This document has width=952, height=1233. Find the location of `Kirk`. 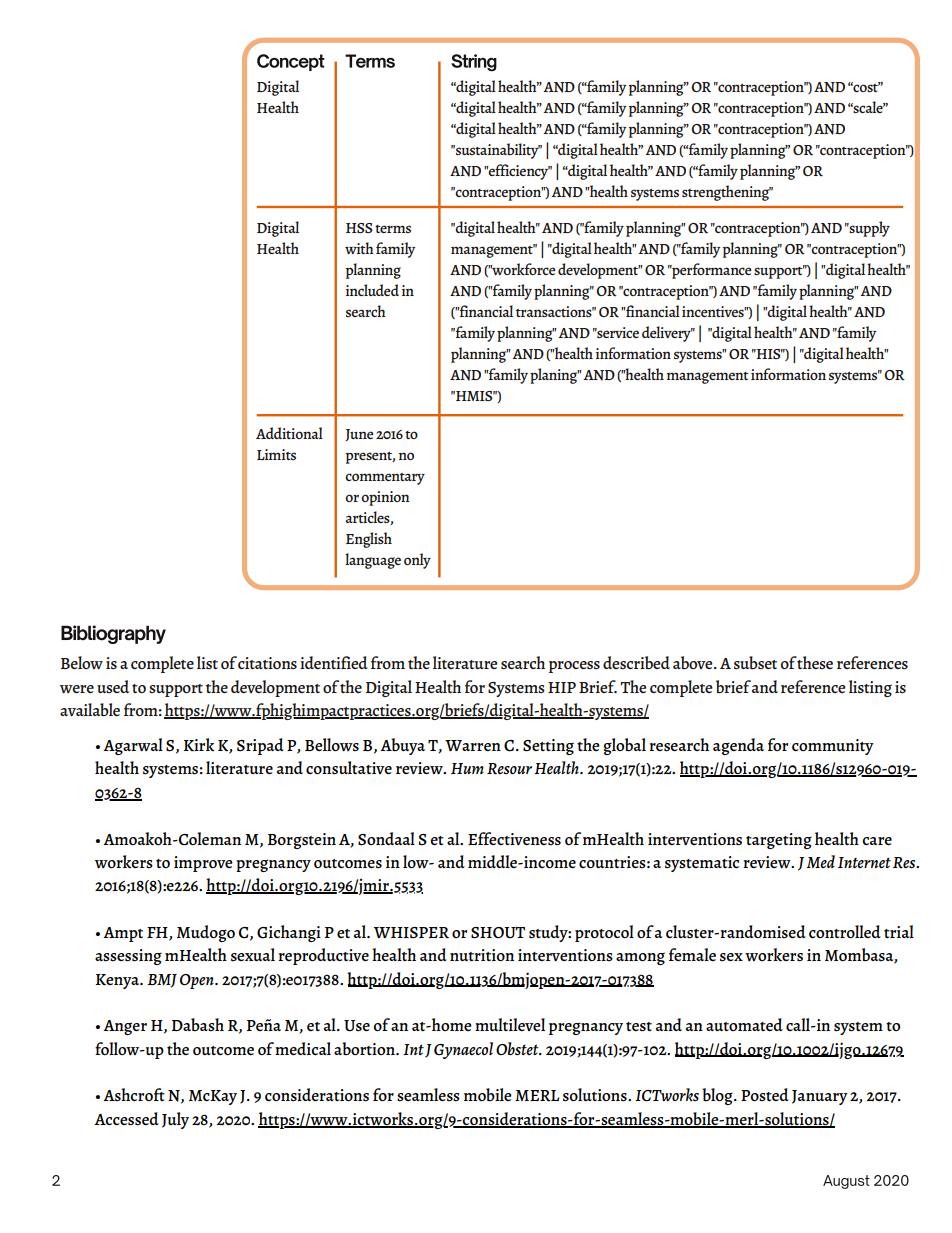

Kirk is located at coordinates (199, 745).
